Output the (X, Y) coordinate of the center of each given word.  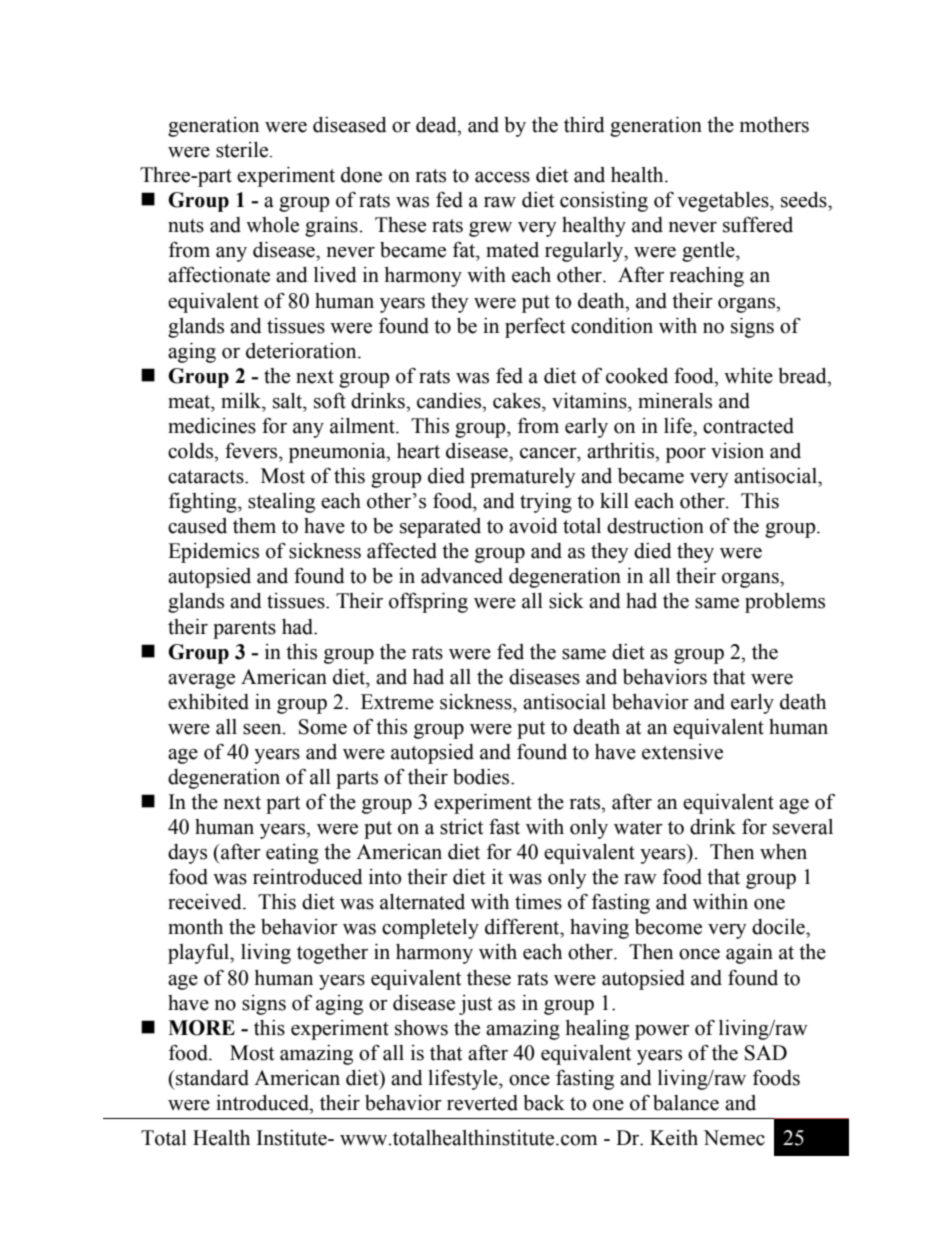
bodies (482, 777)
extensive (682, 752)
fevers (252, 450)
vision (737, 451)
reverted (482, 1103)
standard (211, 1078)
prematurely (522, 478)
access (502, 177)
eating (292, 854)
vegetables (724, 202)
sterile (243, 150)
